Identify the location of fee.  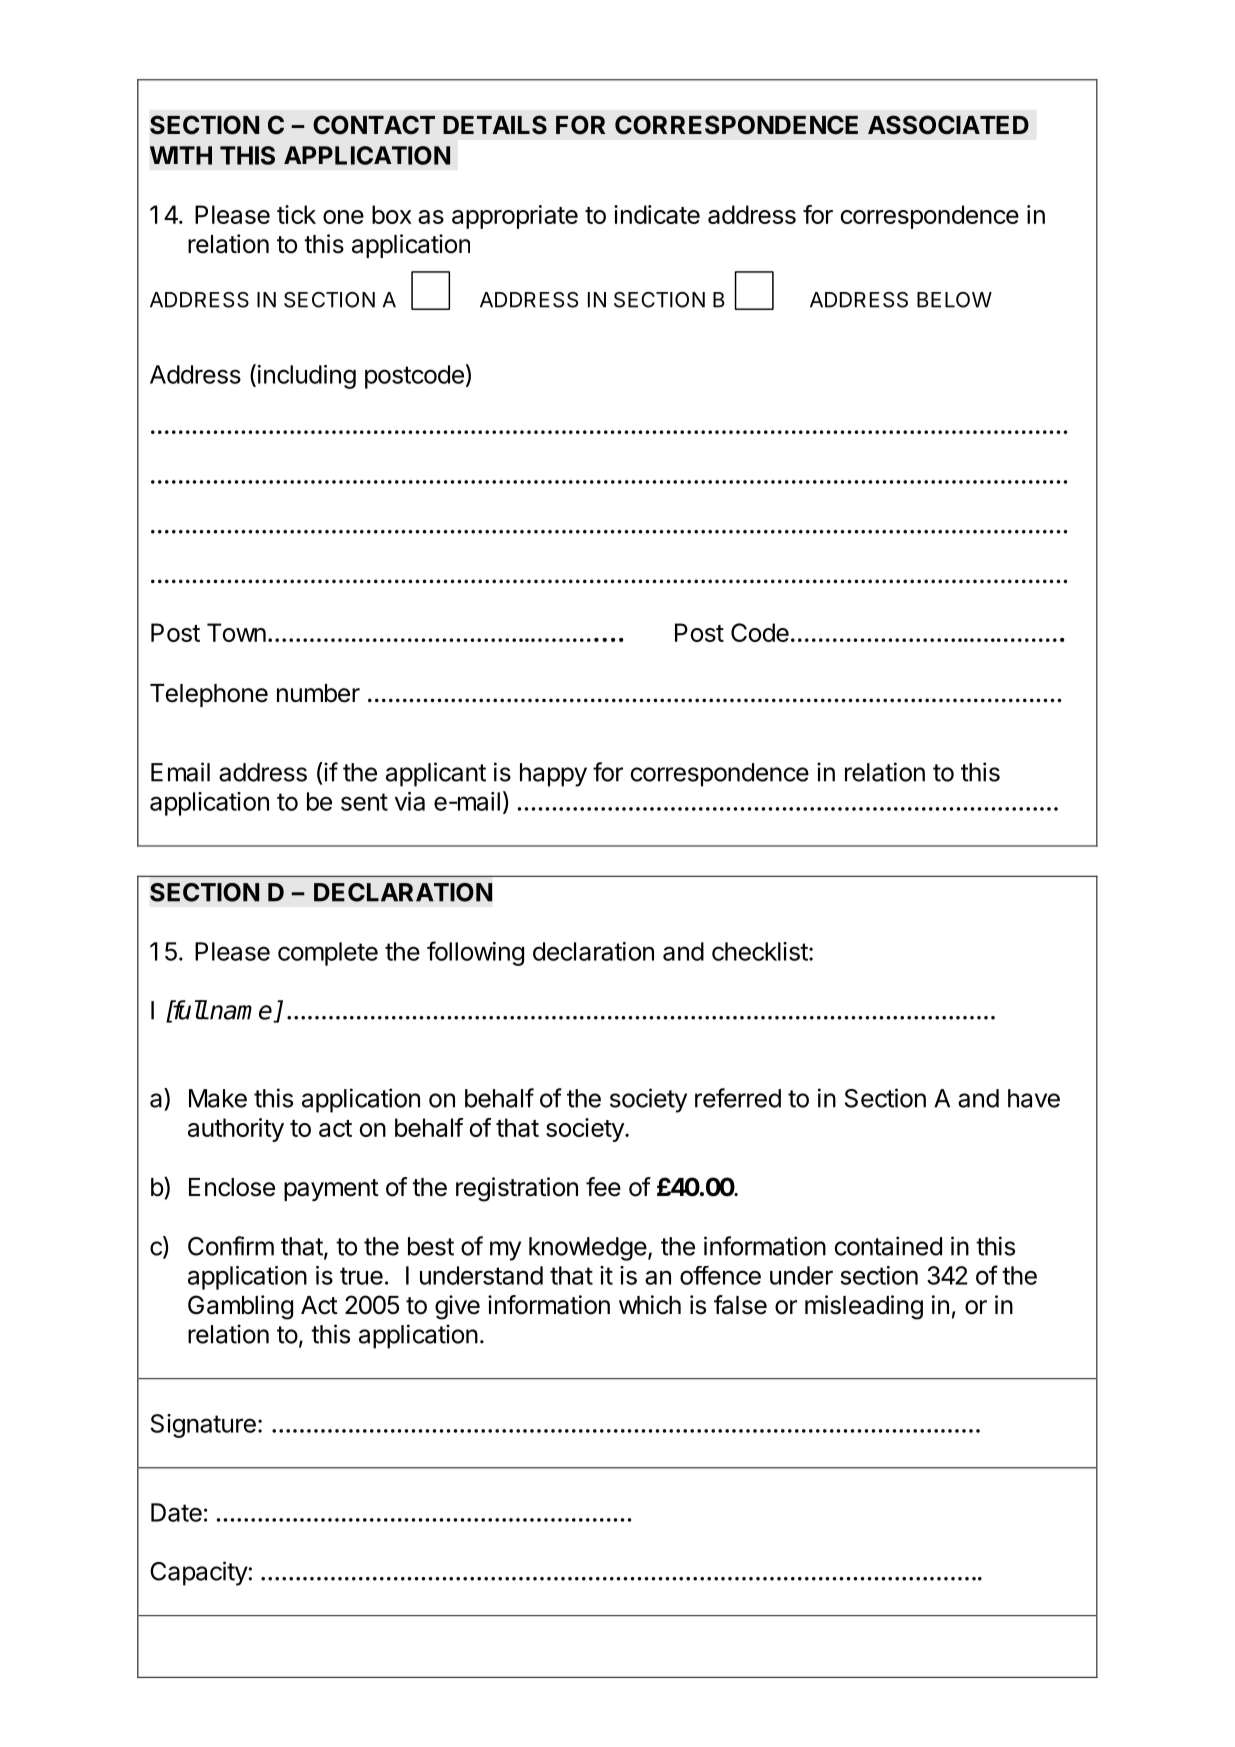
(603, 1187).
